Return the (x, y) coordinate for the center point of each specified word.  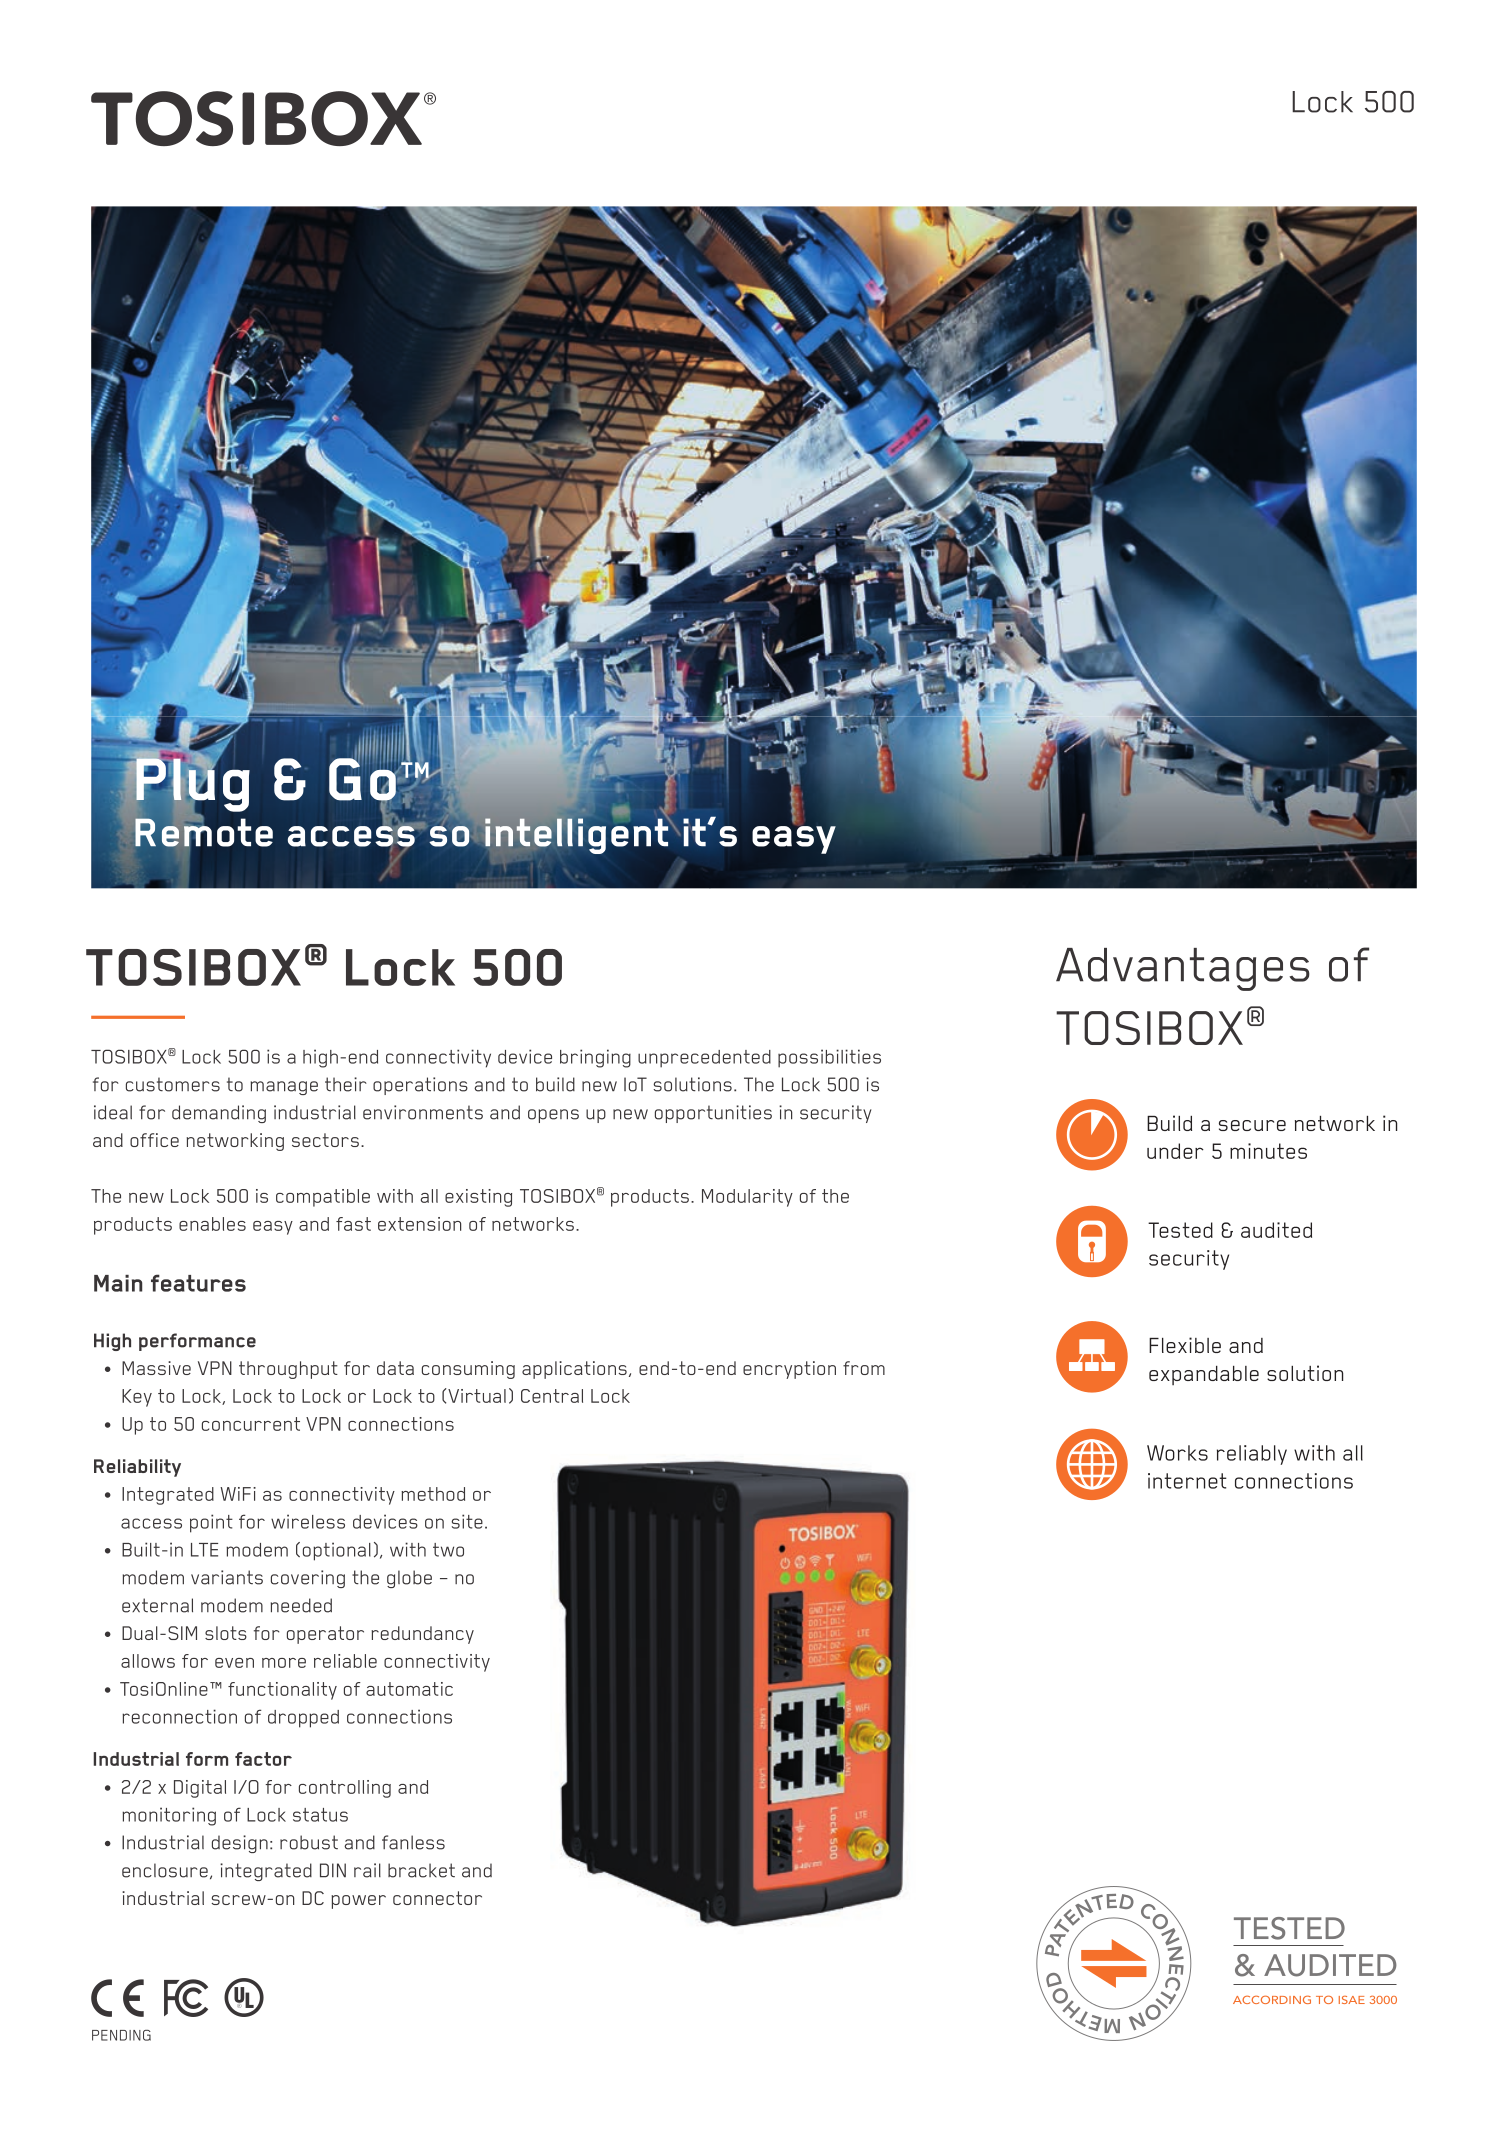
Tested (1180, 1230)
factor (263, 1759)
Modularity (747, 1198)
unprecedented (704, 1059)
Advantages (1183, 969)
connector (437, 1898)
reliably (1252, 1455)
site (467, 1521)
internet (1187, 1481)
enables (212, 1224)
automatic (409, 1689)
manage (284, 1088)
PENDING (121, 2035)
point (211, 1523)
